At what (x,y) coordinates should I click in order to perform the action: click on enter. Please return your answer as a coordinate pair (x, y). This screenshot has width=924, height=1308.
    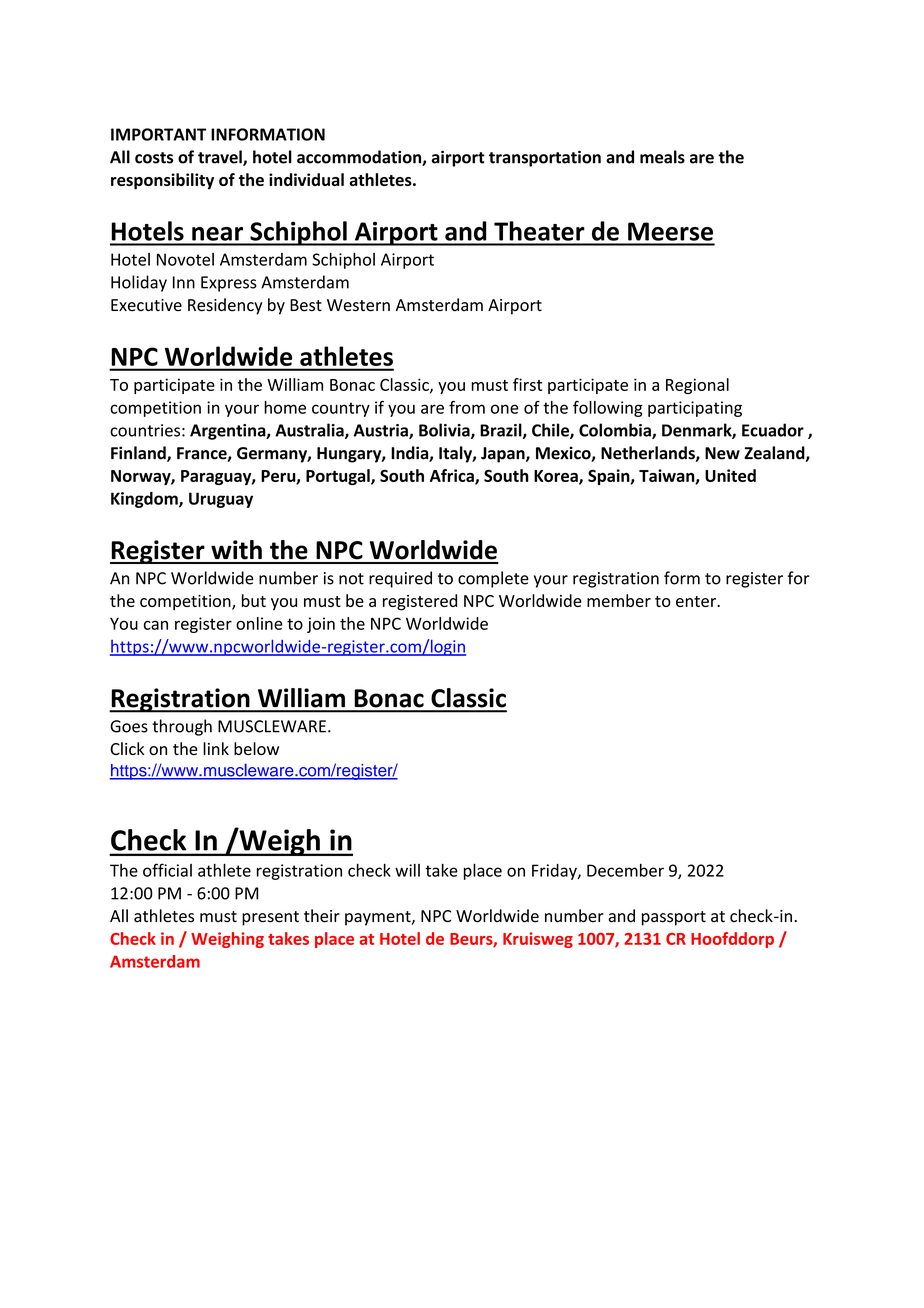
    Looking at the image, I should click on (697, 601).
